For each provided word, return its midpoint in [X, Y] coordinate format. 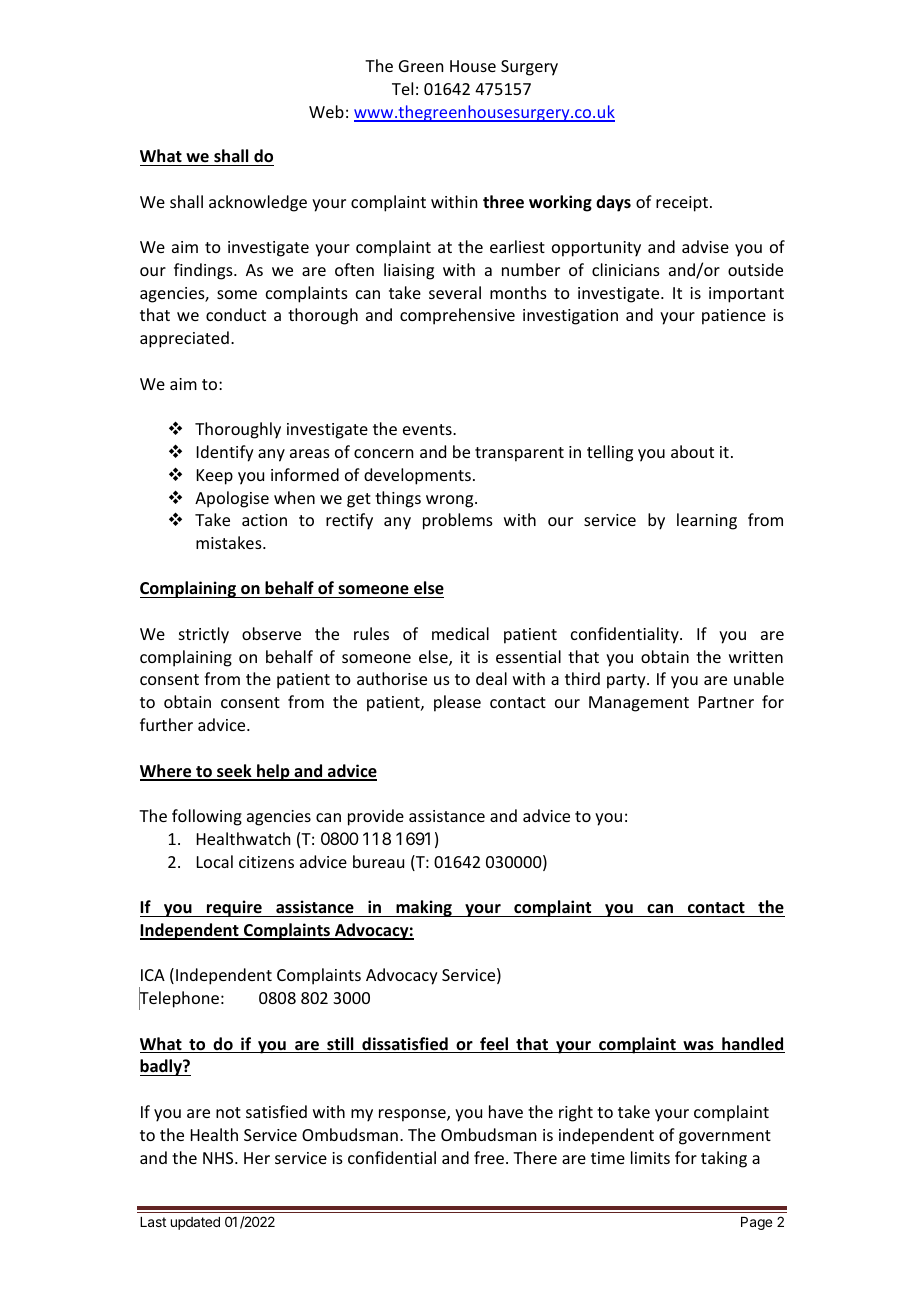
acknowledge [258, 203]
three [503, 202]
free [490, 1157]
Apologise [232, 499]
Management [639, 704]
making [424, 908]
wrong [451, 501]
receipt [683, 204]
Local [215, 861]
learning [707, 521]
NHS [219, 1158]
